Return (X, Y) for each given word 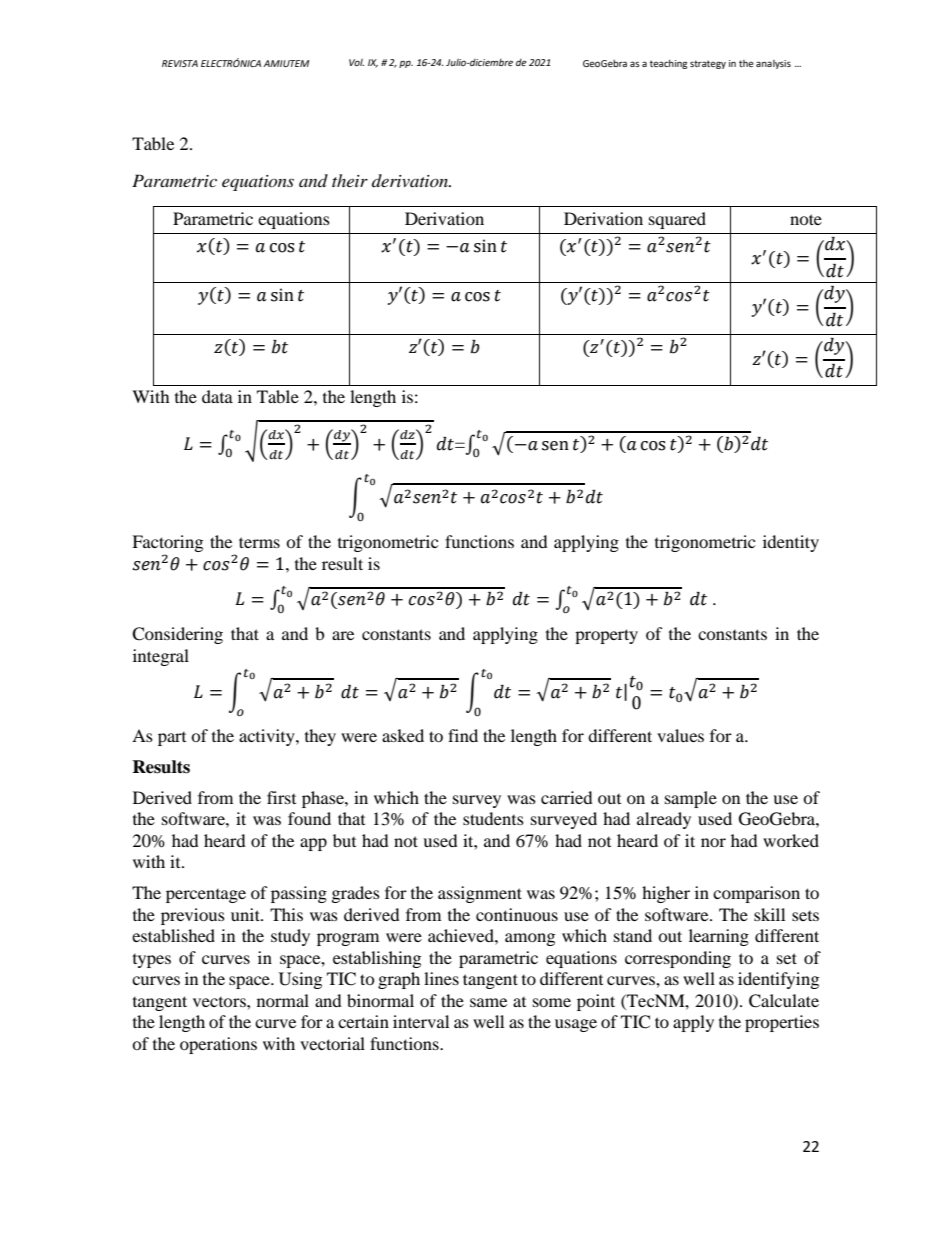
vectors (220, 1002)
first (281, 797)
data (217, 396)
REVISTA (180, 63)
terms (259, 542)
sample (691, 799)
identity (791, 543)
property (606, 636)
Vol (356, 62)
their (350, 180)
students (493, 818)
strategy (708, 64)
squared (677, 220)
